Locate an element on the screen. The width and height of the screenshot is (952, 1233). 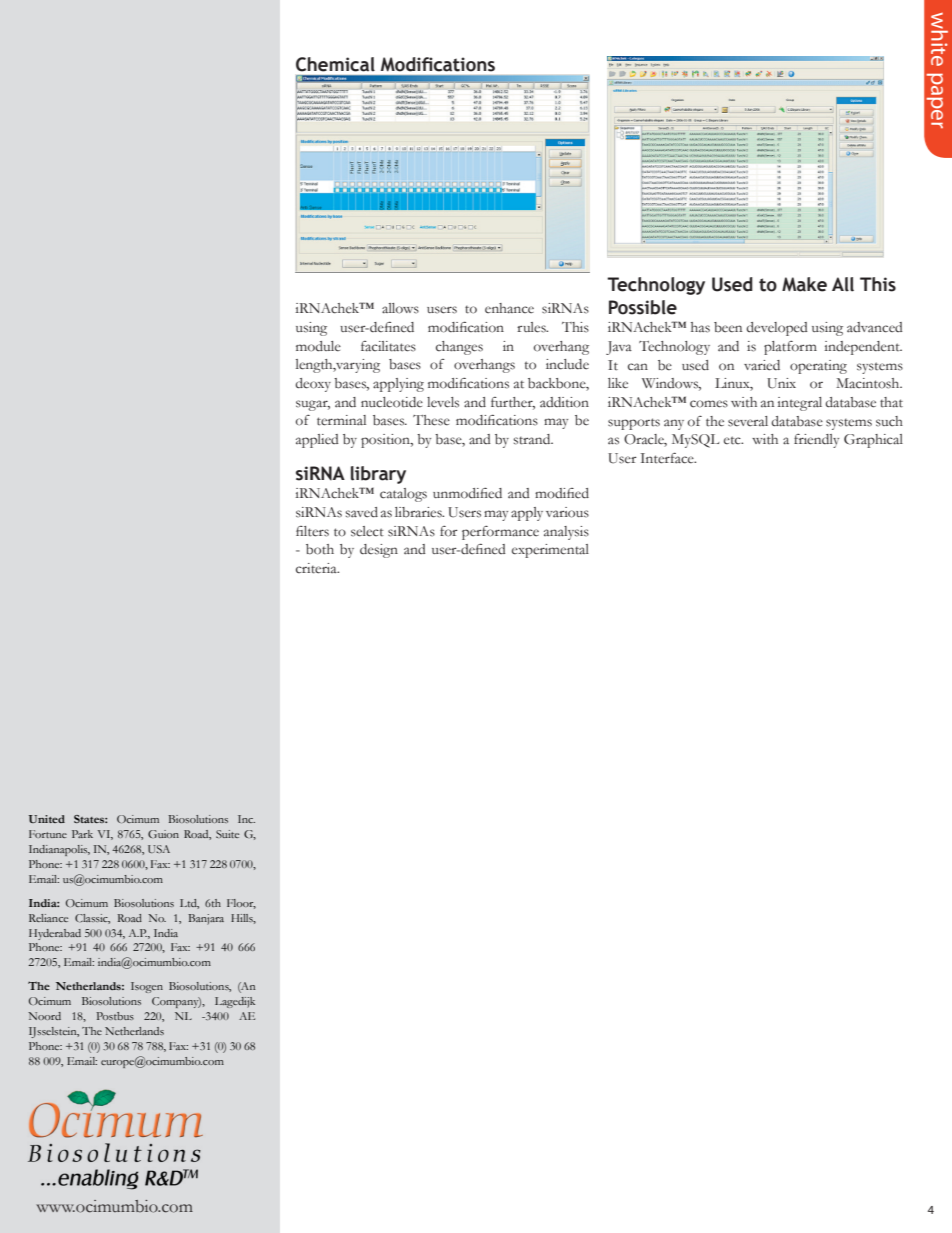
enhance is located at coordinates (509, 308).
